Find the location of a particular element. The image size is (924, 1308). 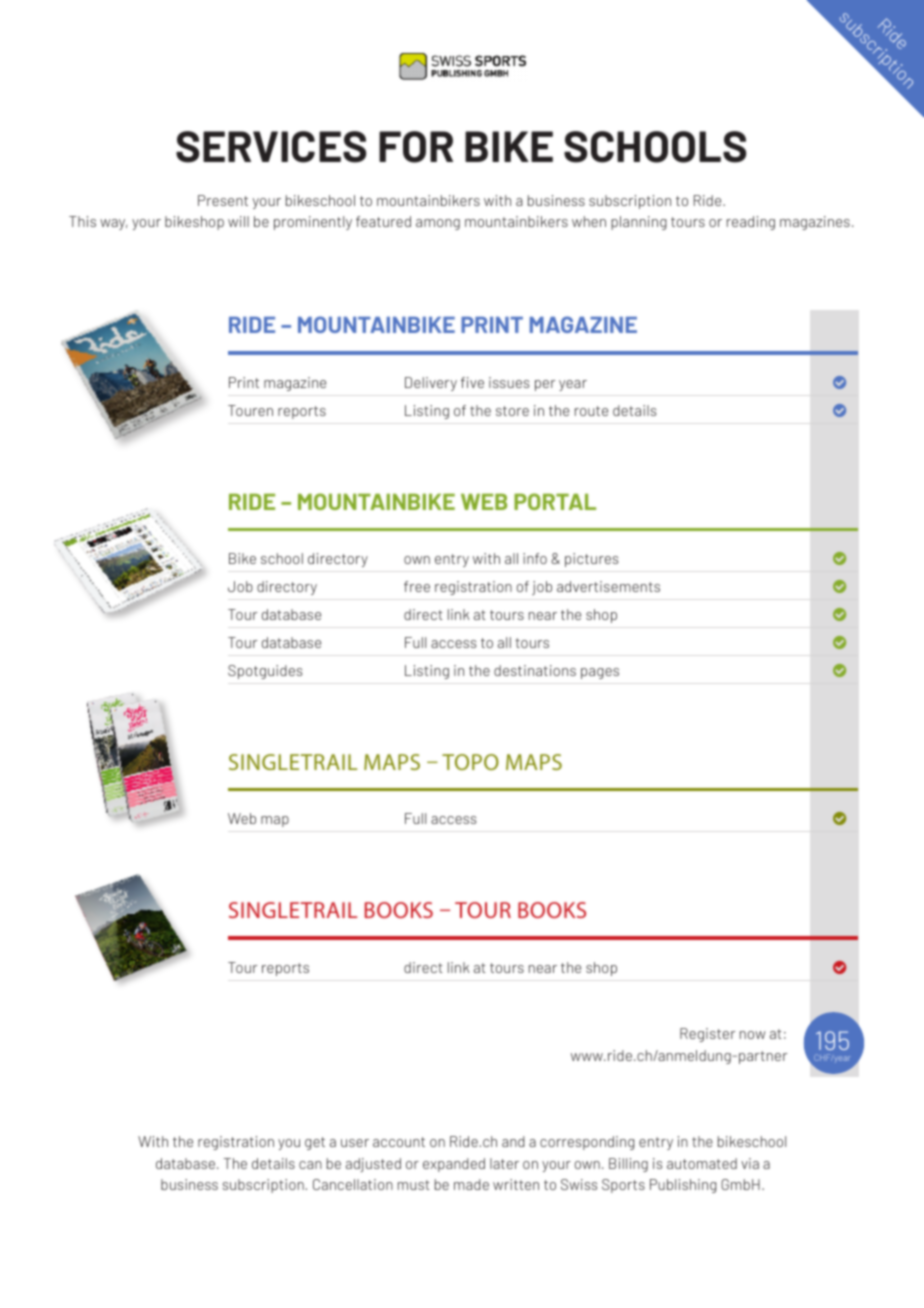

info is located at coordinates (535, 558).
